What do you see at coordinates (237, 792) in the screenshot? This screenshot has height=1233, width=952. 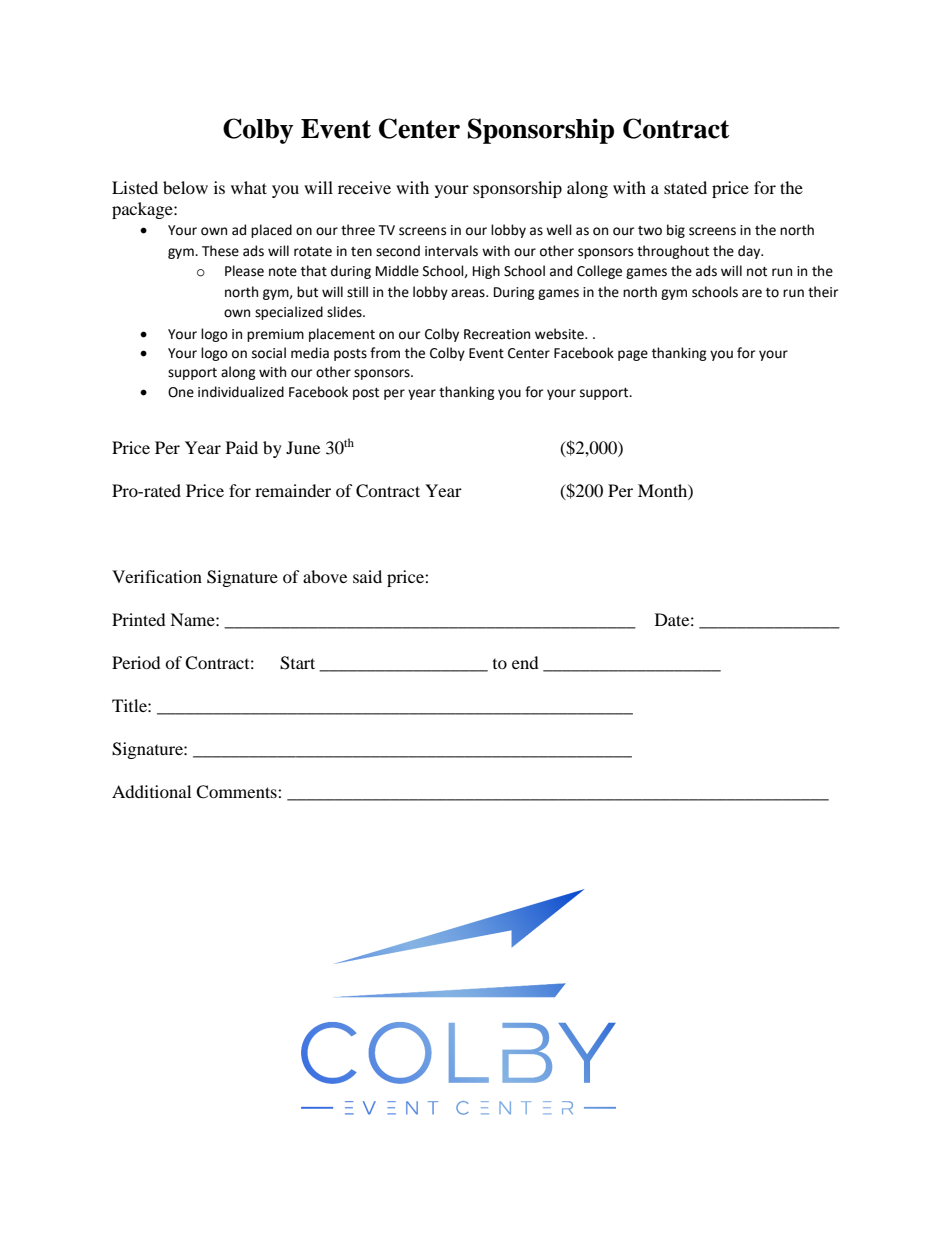 I see `Comments` at bounding box center [237, 792].
